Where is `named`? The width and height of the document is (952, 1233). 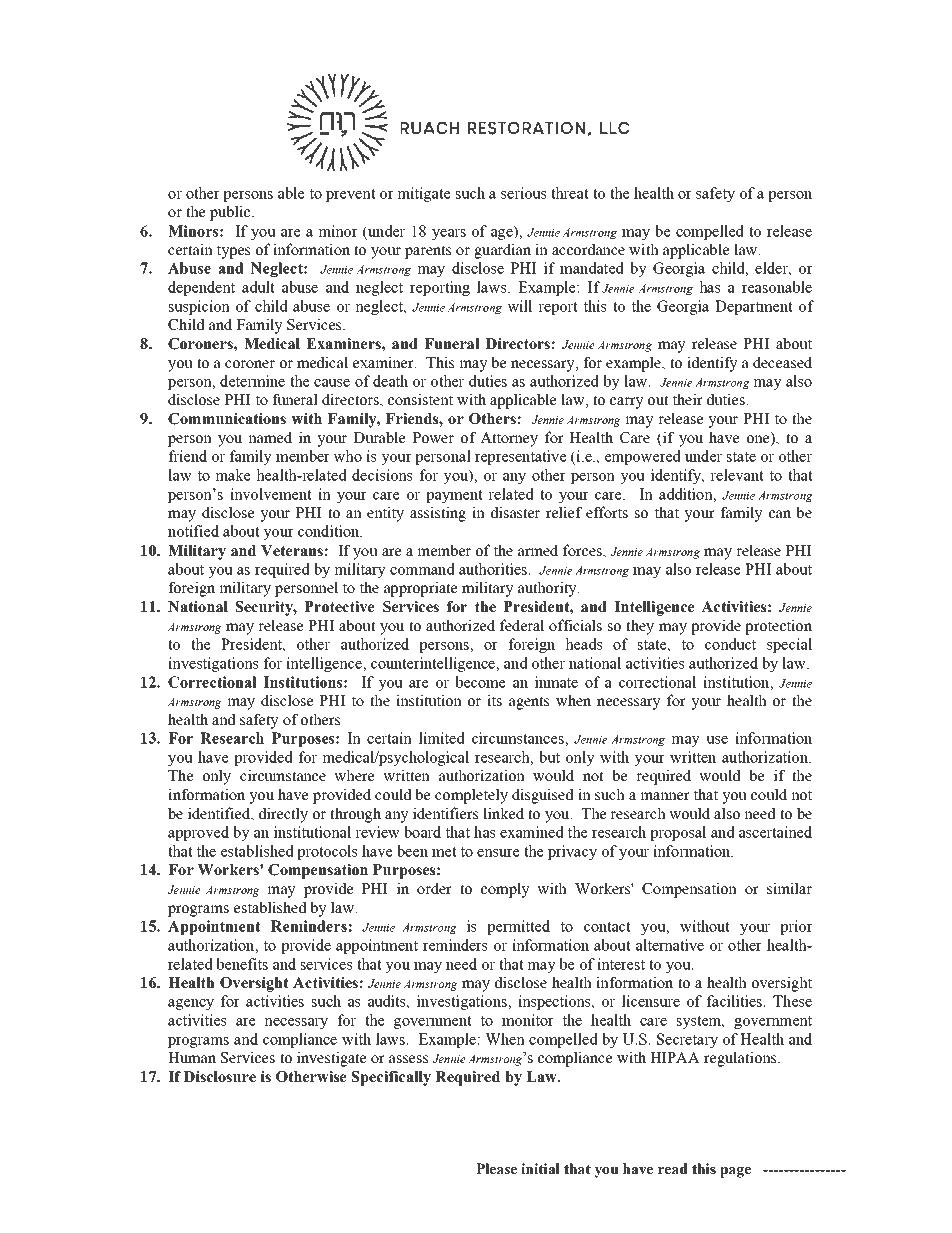
named is located at coordinates (270, 437).
